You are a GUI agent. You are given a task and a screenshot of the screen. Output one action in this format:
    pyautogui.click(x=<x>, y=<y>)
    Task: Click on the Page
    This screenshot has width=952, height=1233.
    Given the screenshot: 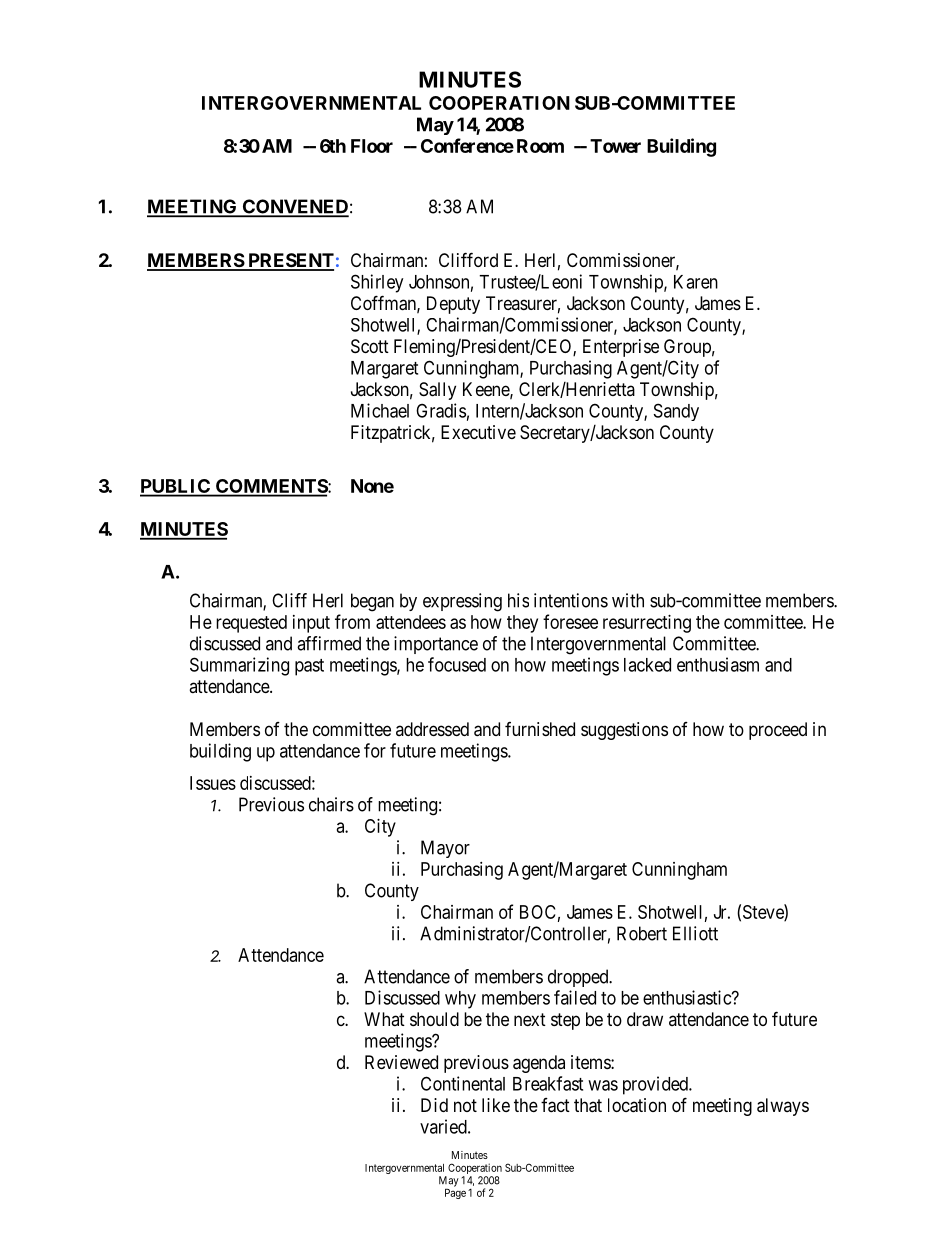 What is the action you would take?
    pyautogui.click(x=455, y=1193)
